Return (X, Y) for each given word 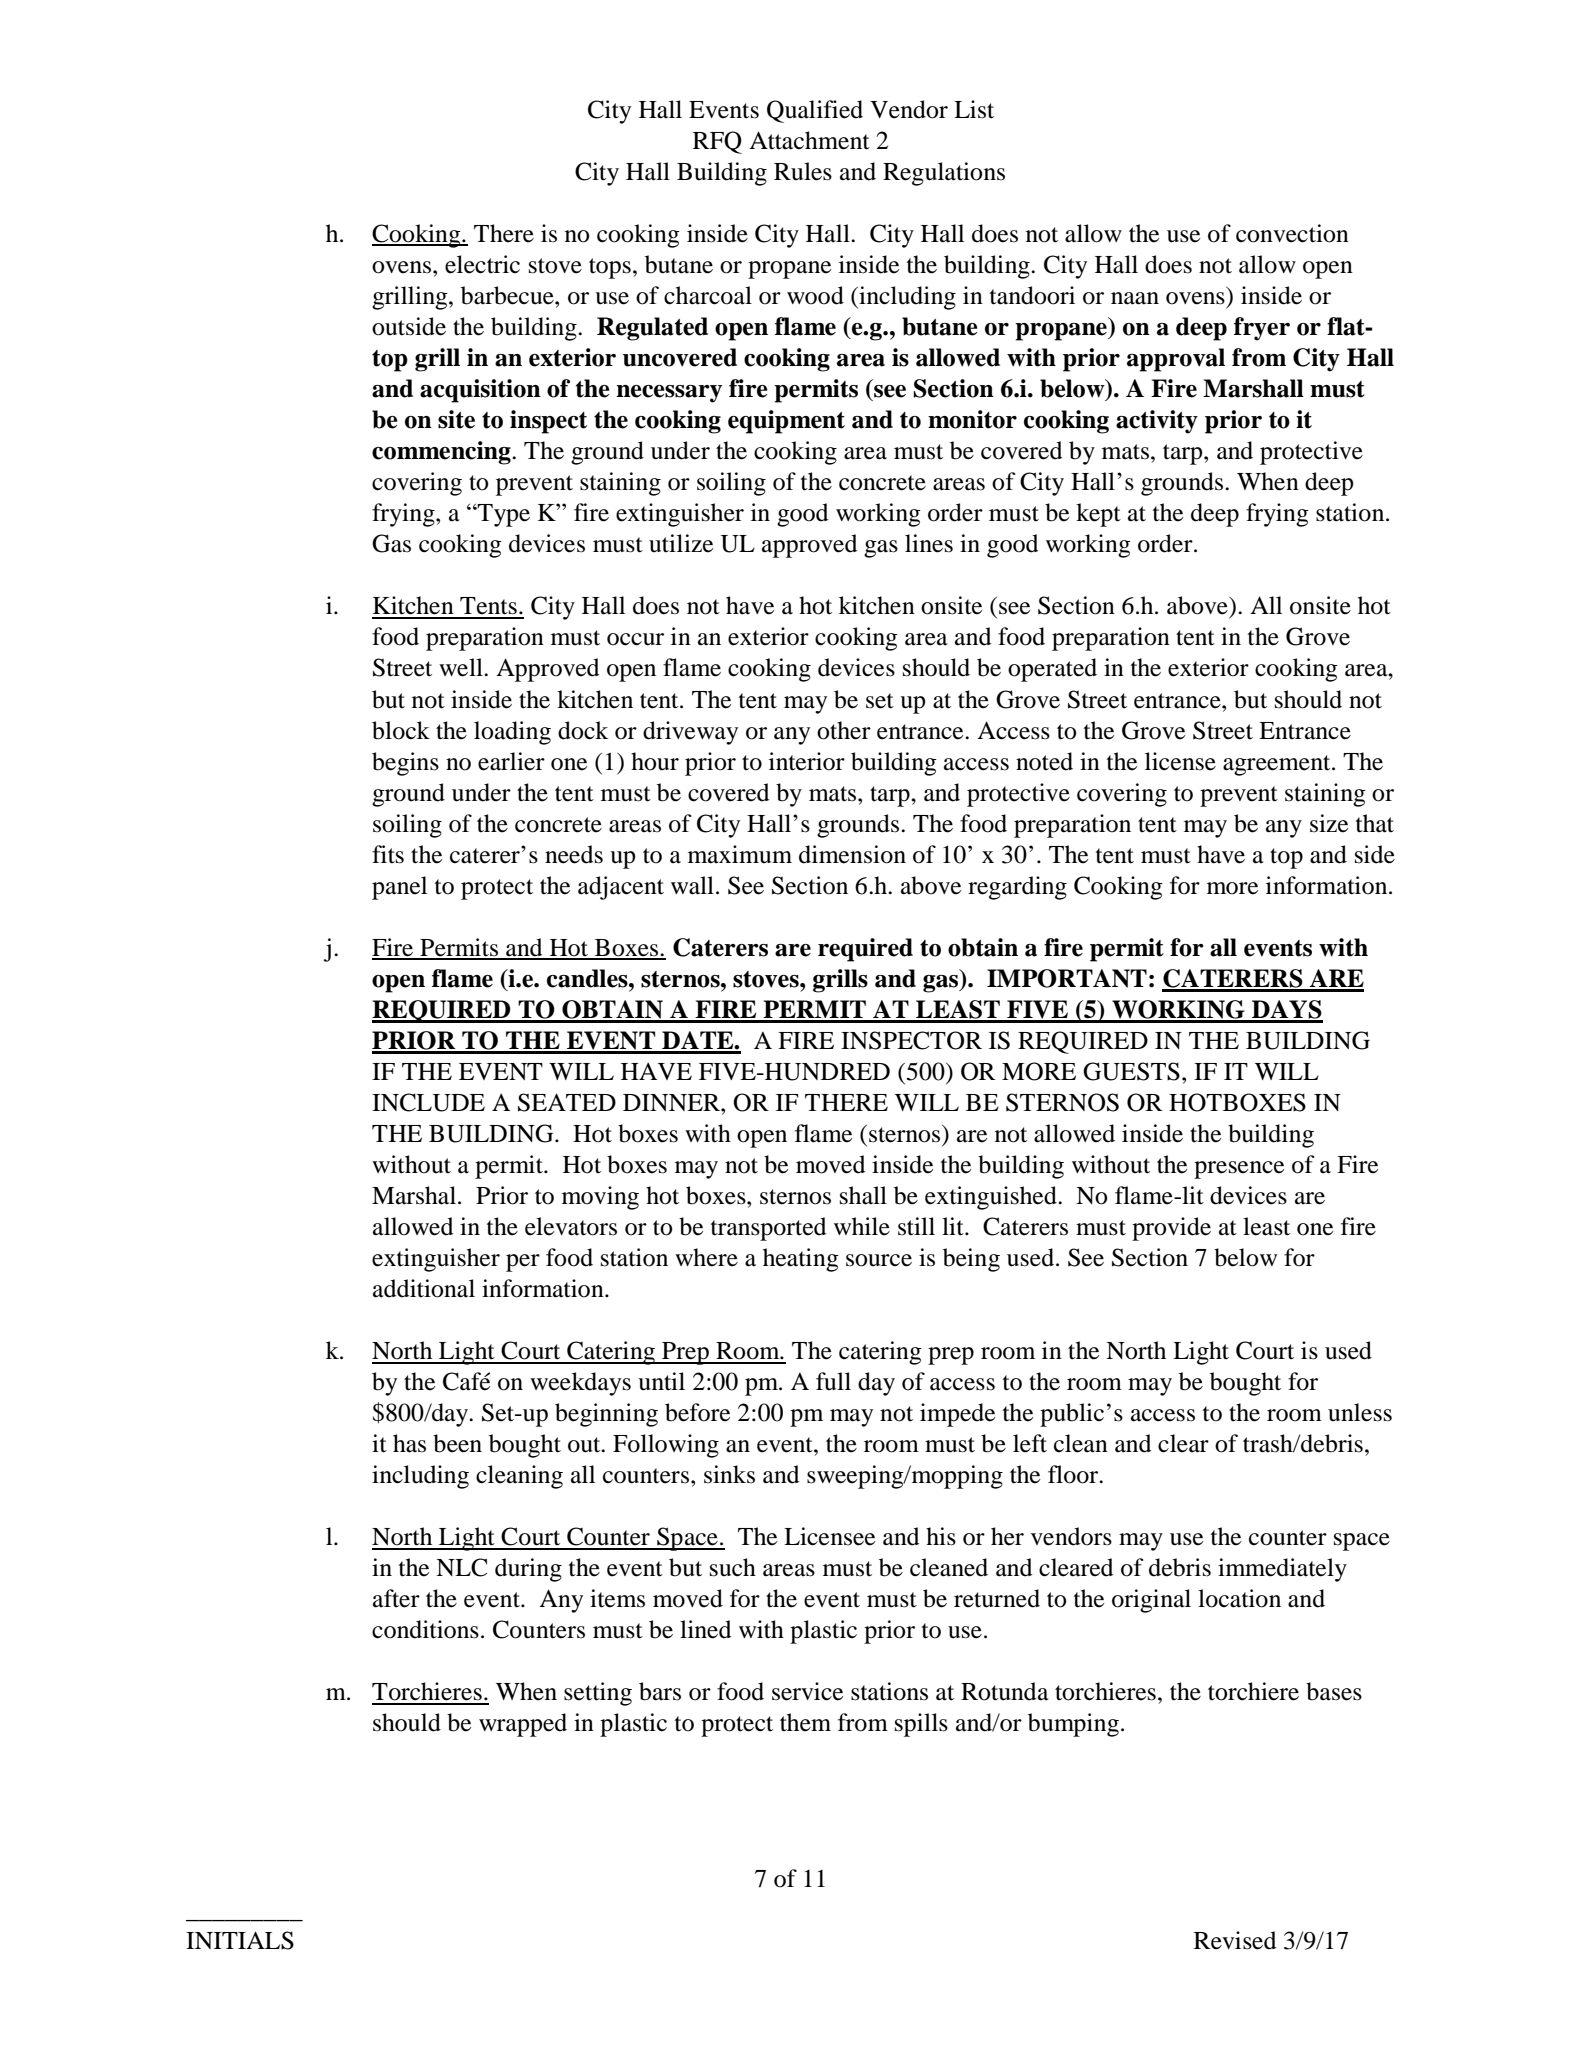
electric (482, 264)
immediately (1282, 1570)
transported (768, 1229)
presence (1239, 1170)
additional (424, 1288)
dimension (852, 854)
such (733, 1567)
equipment (786, 422)
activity (1157, 422)
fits (388, 854)
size (1329, 823)
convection (1292, 233)
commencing (442, 453)
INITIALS (240, 1940)
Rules (803, 171)
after (396, 1598)
